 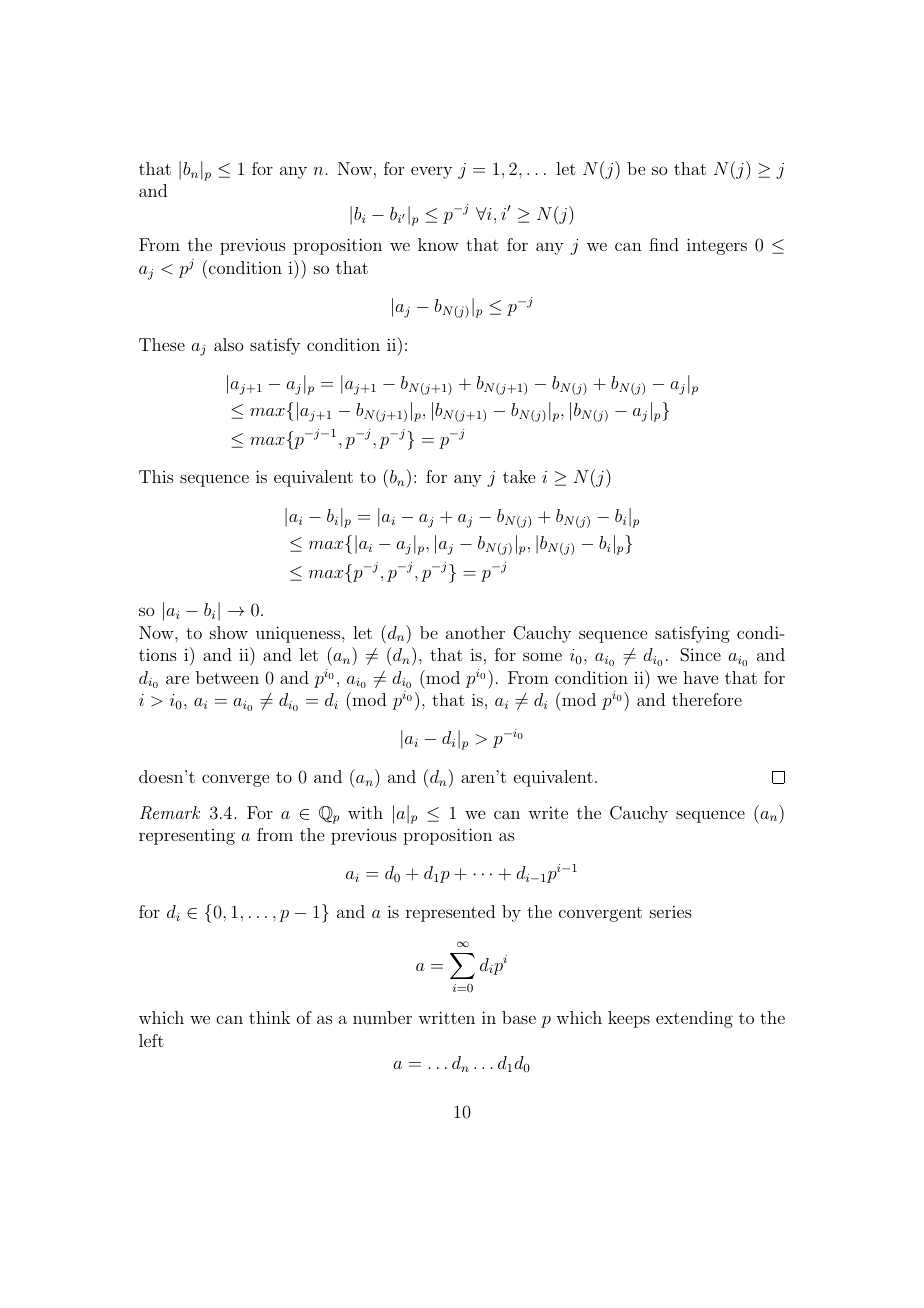 What do you see at coordinates (700, 655) in the screenshot?
I see `Since` at bounding box center [700, 655].
